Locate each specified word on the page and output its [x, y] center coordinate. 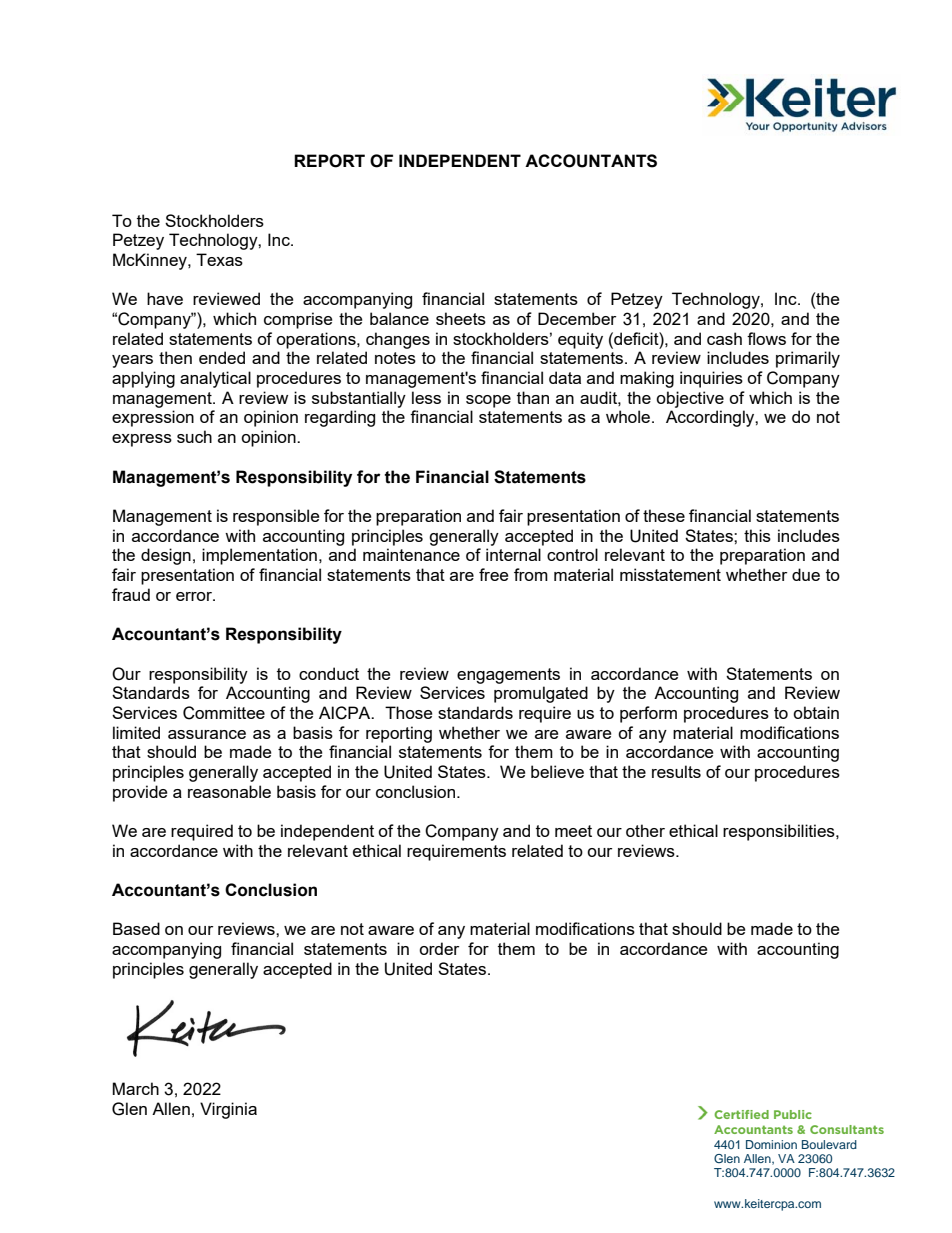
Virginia [228, 1110]
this [757, 535]
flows [766, 338]
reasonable [229, 791]
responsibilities [780, 832]
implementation [259, 556]
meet [573, 831]
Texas [219, 259]
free [493, 574]
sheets [461, 318]
